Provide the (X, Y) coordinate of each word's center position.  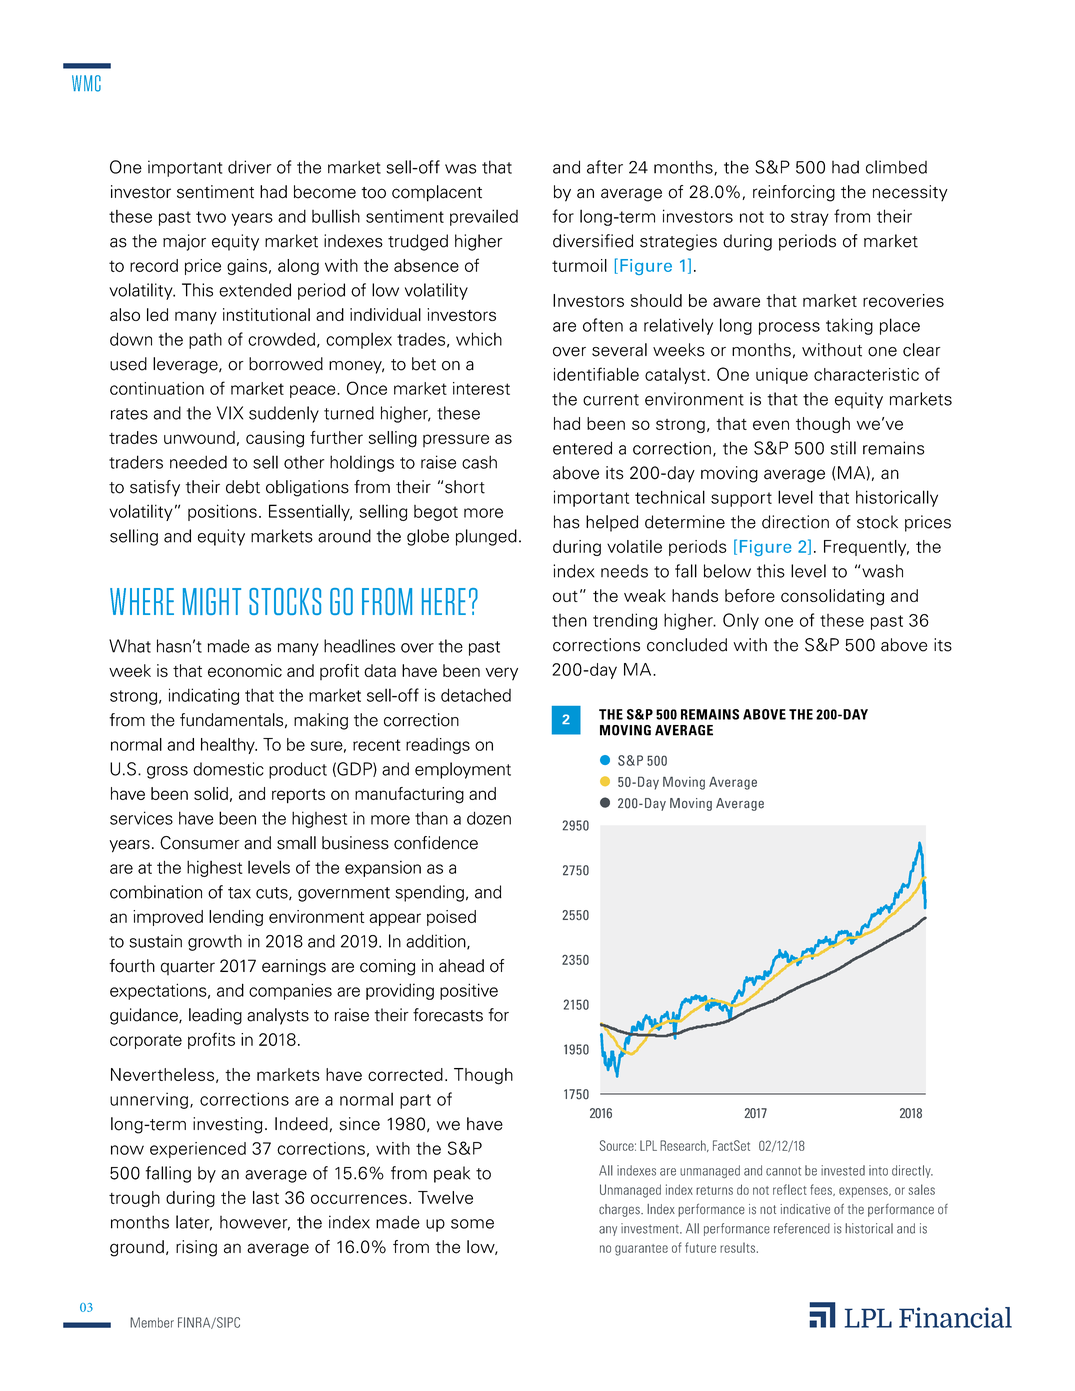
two (211, 217)
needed (198, 462)
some (472, 1224)
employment (463, 770)
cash (479, 462)
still (843, 448)
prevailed (484, 217)
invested (843, 1170)
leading (215, 1016)
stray (810, 218)
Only (741, 621)
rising (196, 1248)
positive (469, 991)
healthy (229, 746)
